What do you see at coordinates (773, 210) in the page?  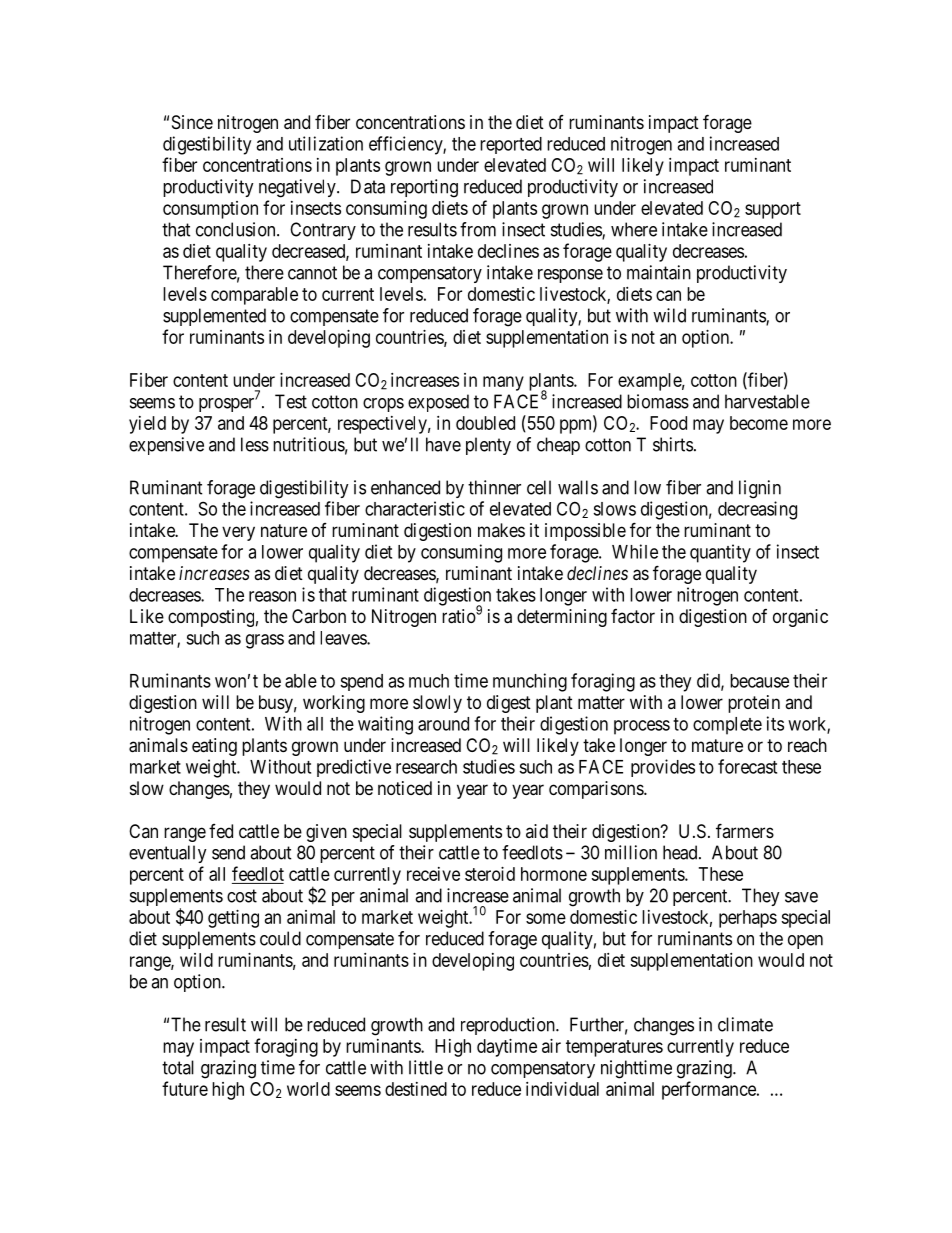 I see `support` at bounding box center [773, 210].
